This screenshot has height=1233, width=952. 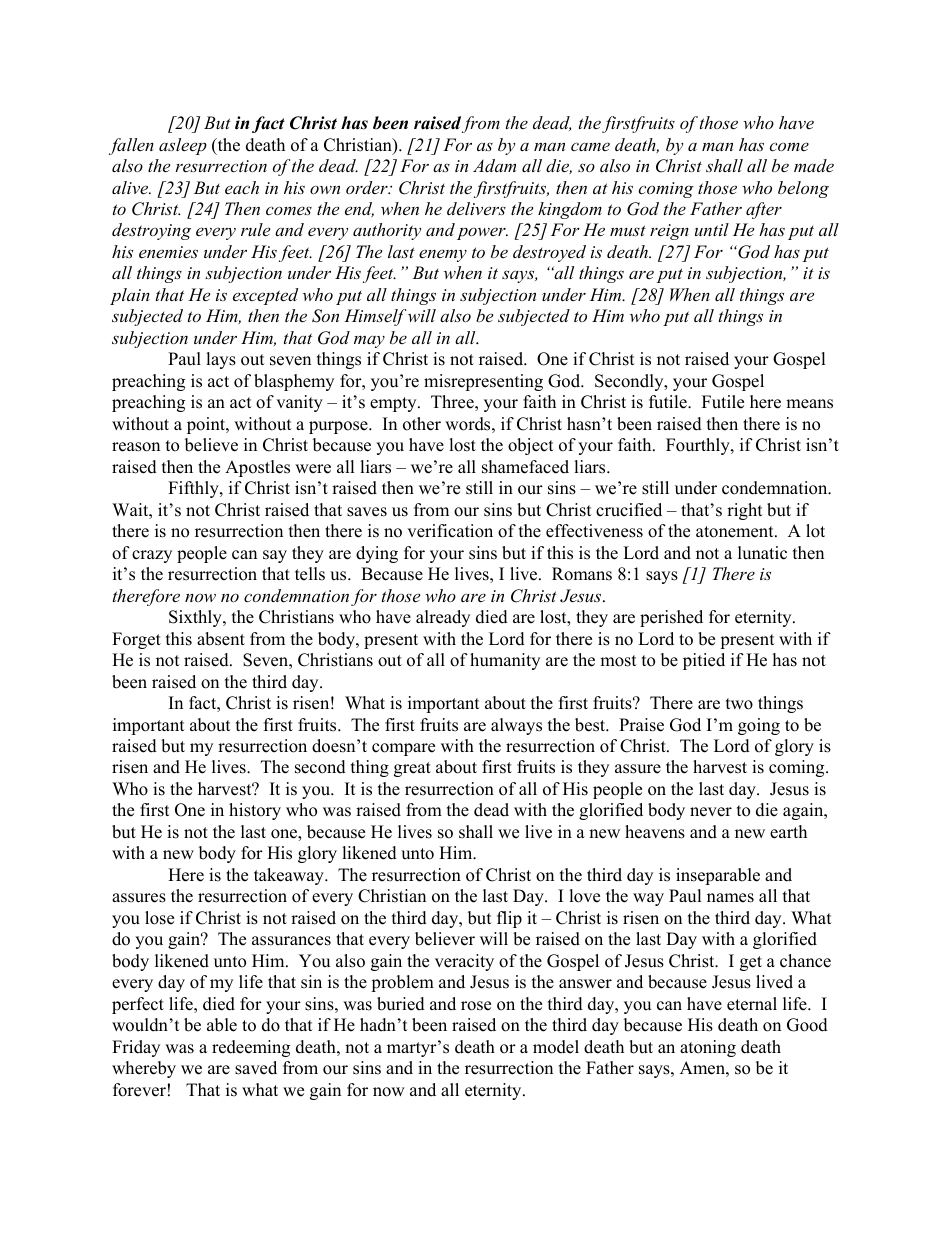 I want to click on Fourthly, so click(x=699, y=446).
